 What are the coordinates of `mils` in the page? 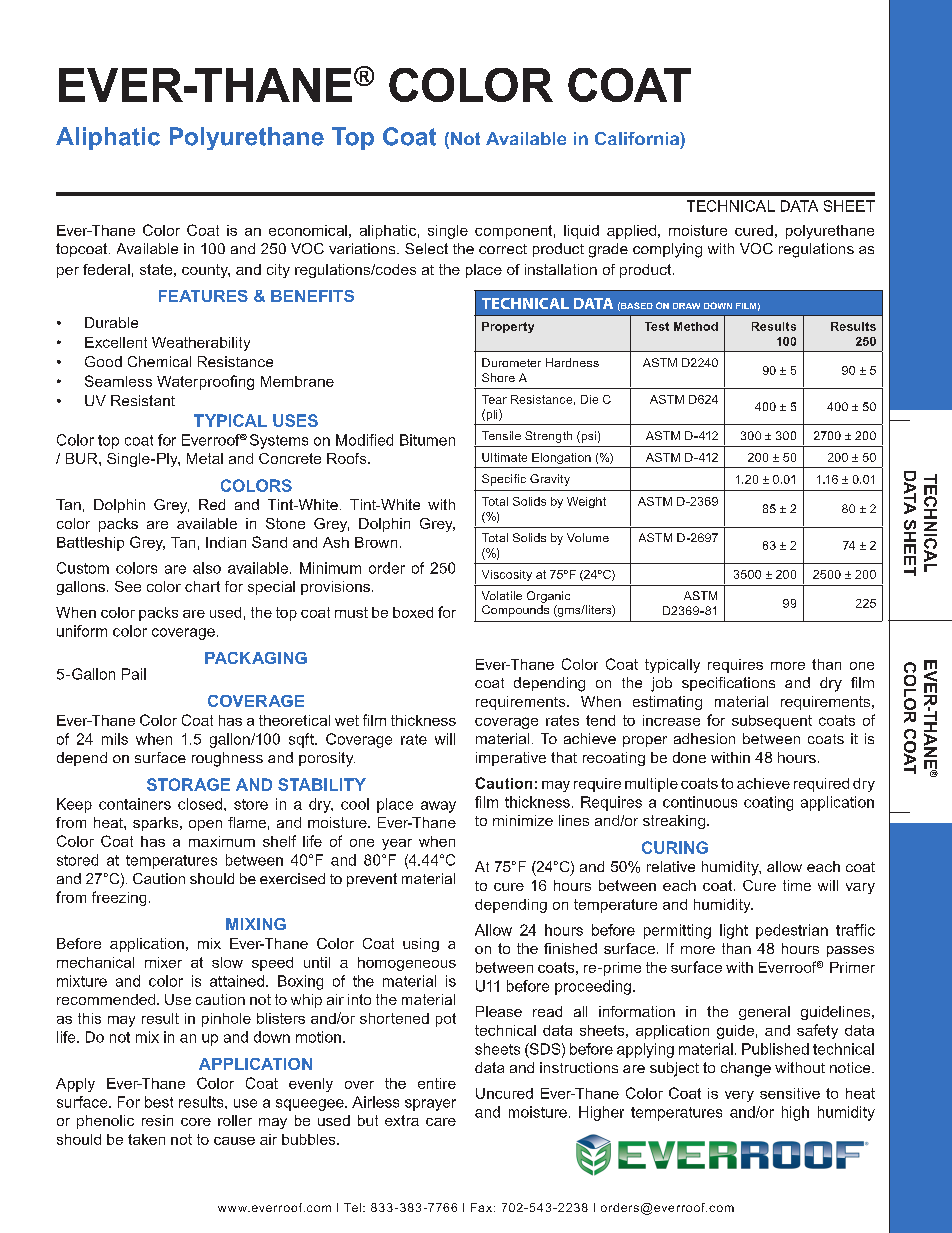 It's located at (115, 739).
